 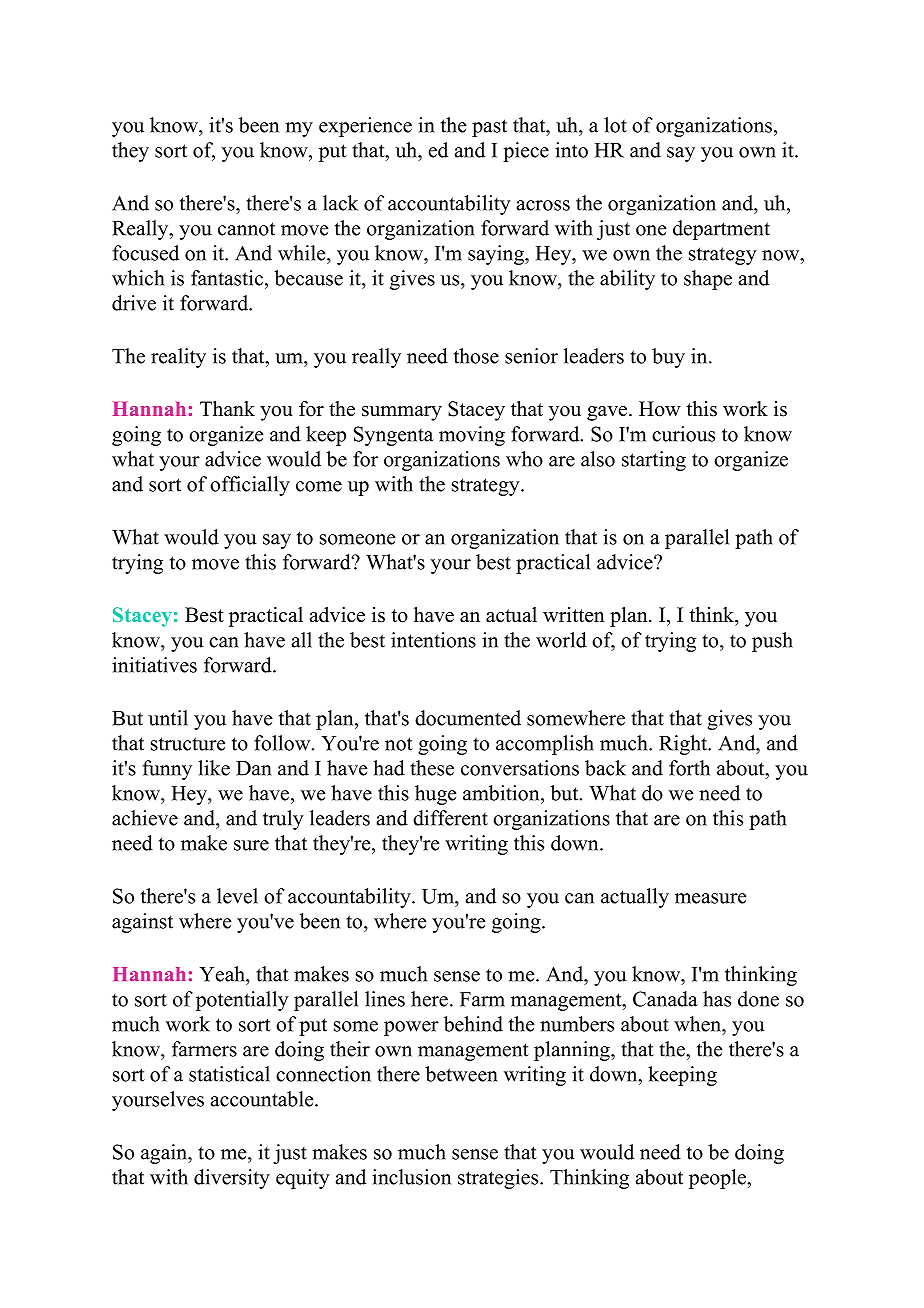 I want to click on diversity, so click(x=232, y=1179).
